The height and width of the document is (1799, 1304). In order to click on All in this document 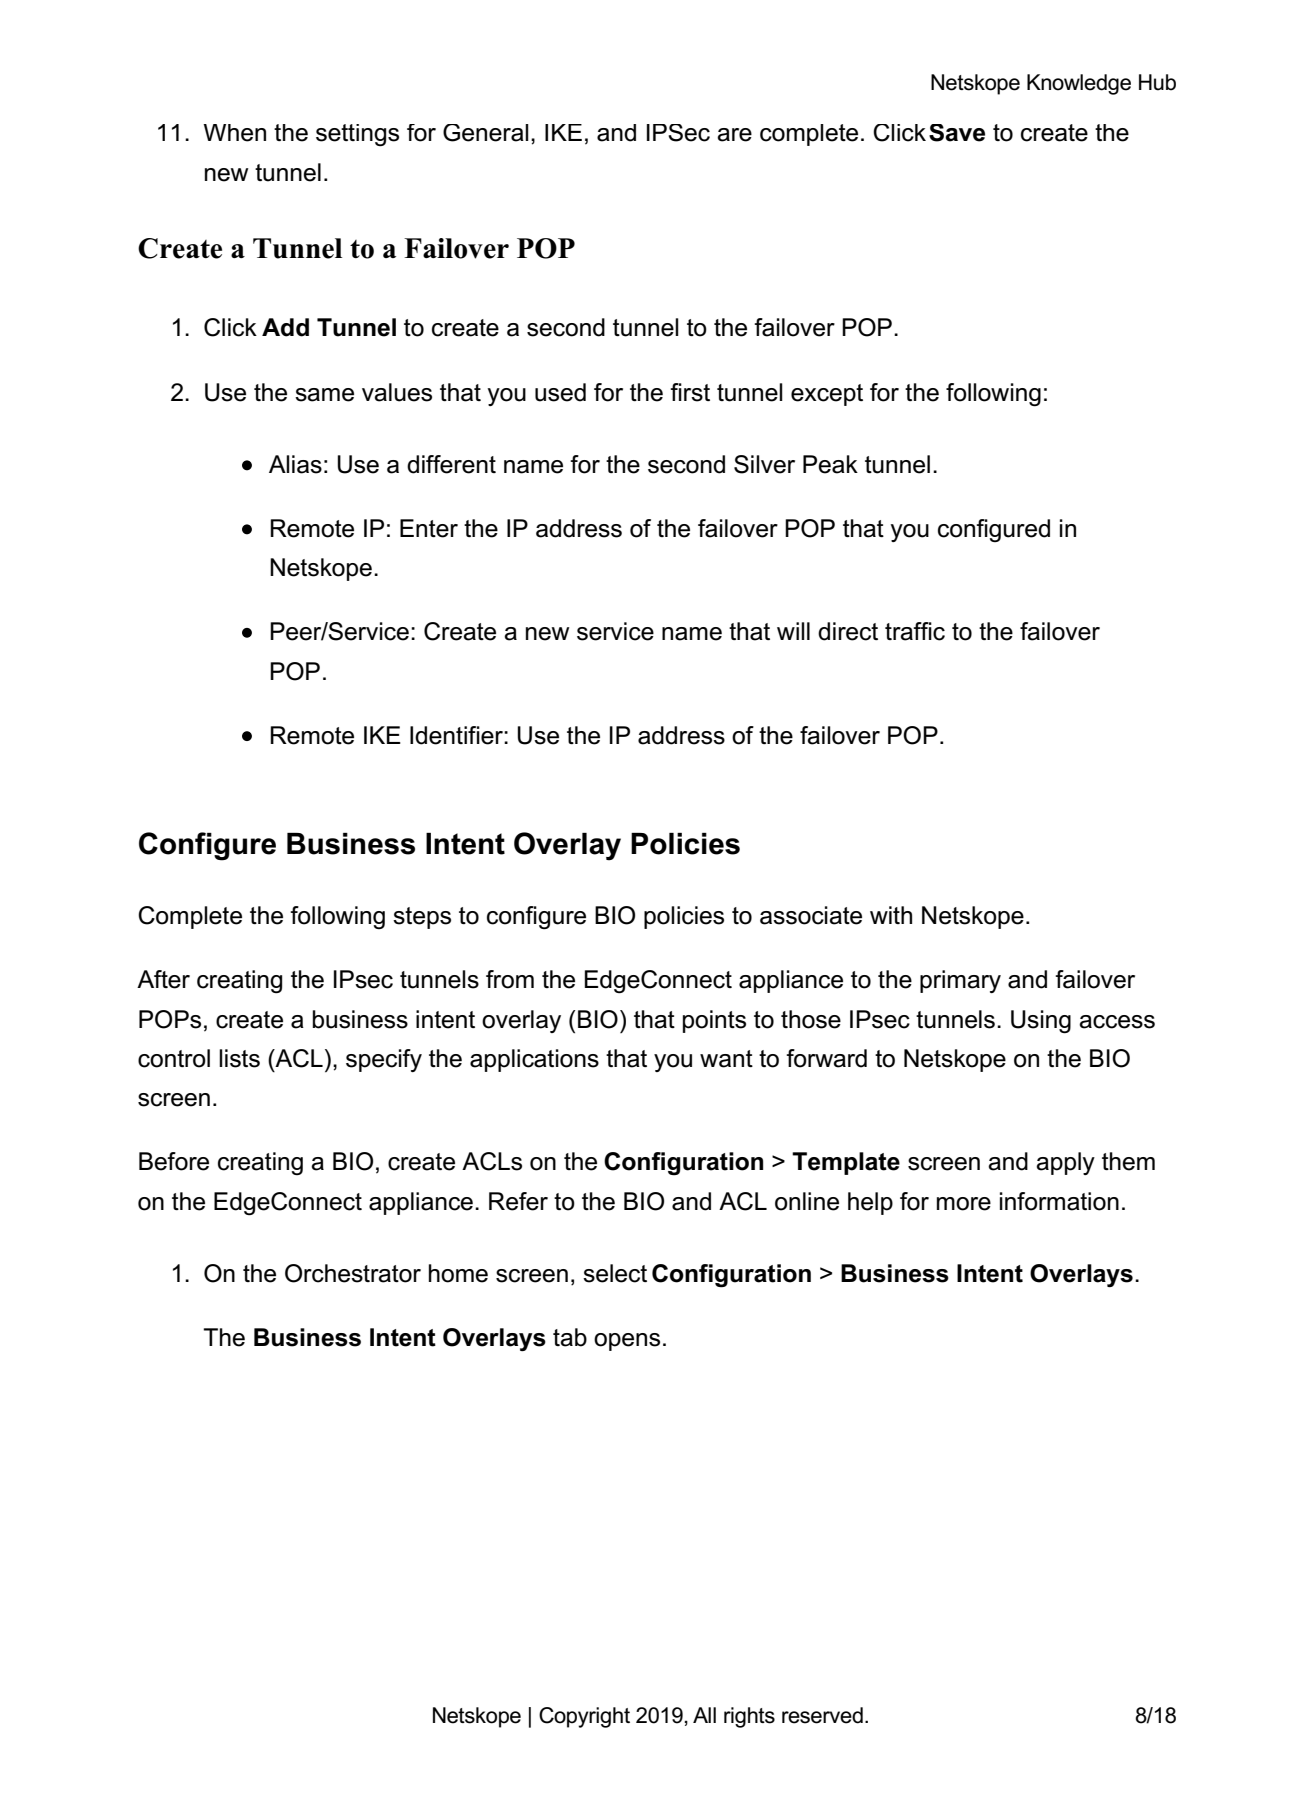, I will do `click(704, 1715)`.
